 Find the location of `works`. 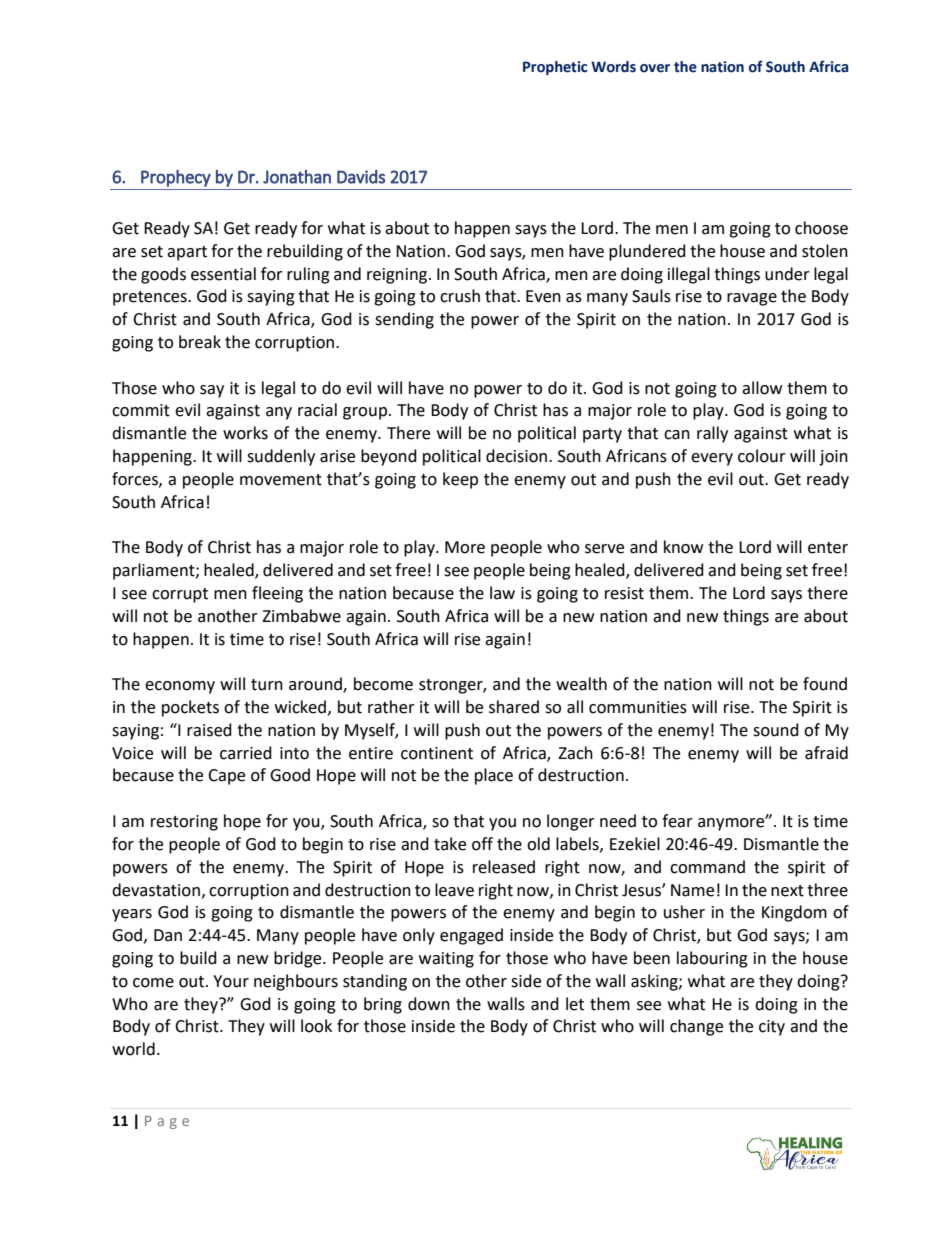

works is located at coordinates (245, 433).
